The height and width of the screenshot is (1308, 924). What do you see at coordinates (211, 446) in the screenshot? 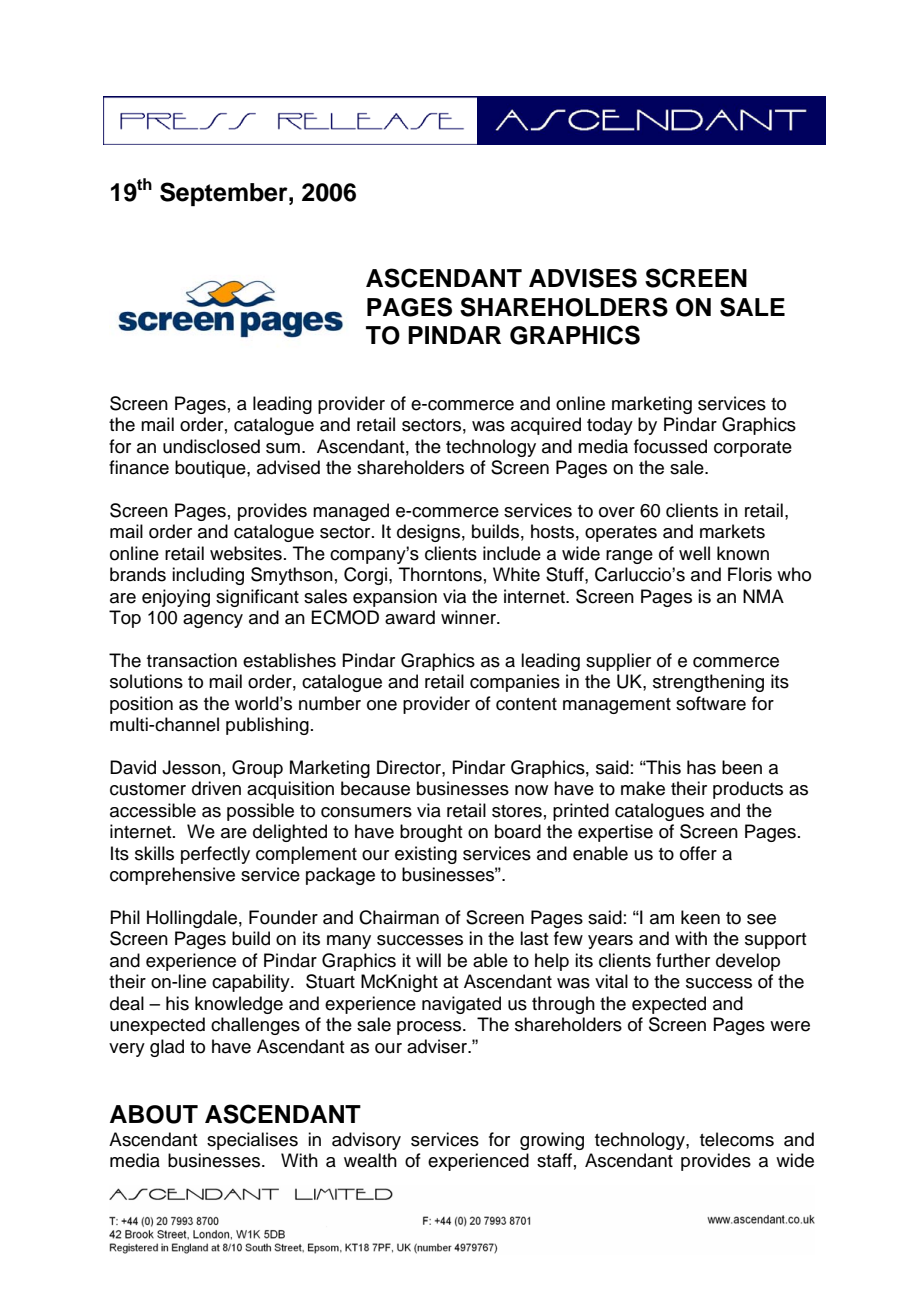
I see `undisclosed` at bounding box center [211, 446].
